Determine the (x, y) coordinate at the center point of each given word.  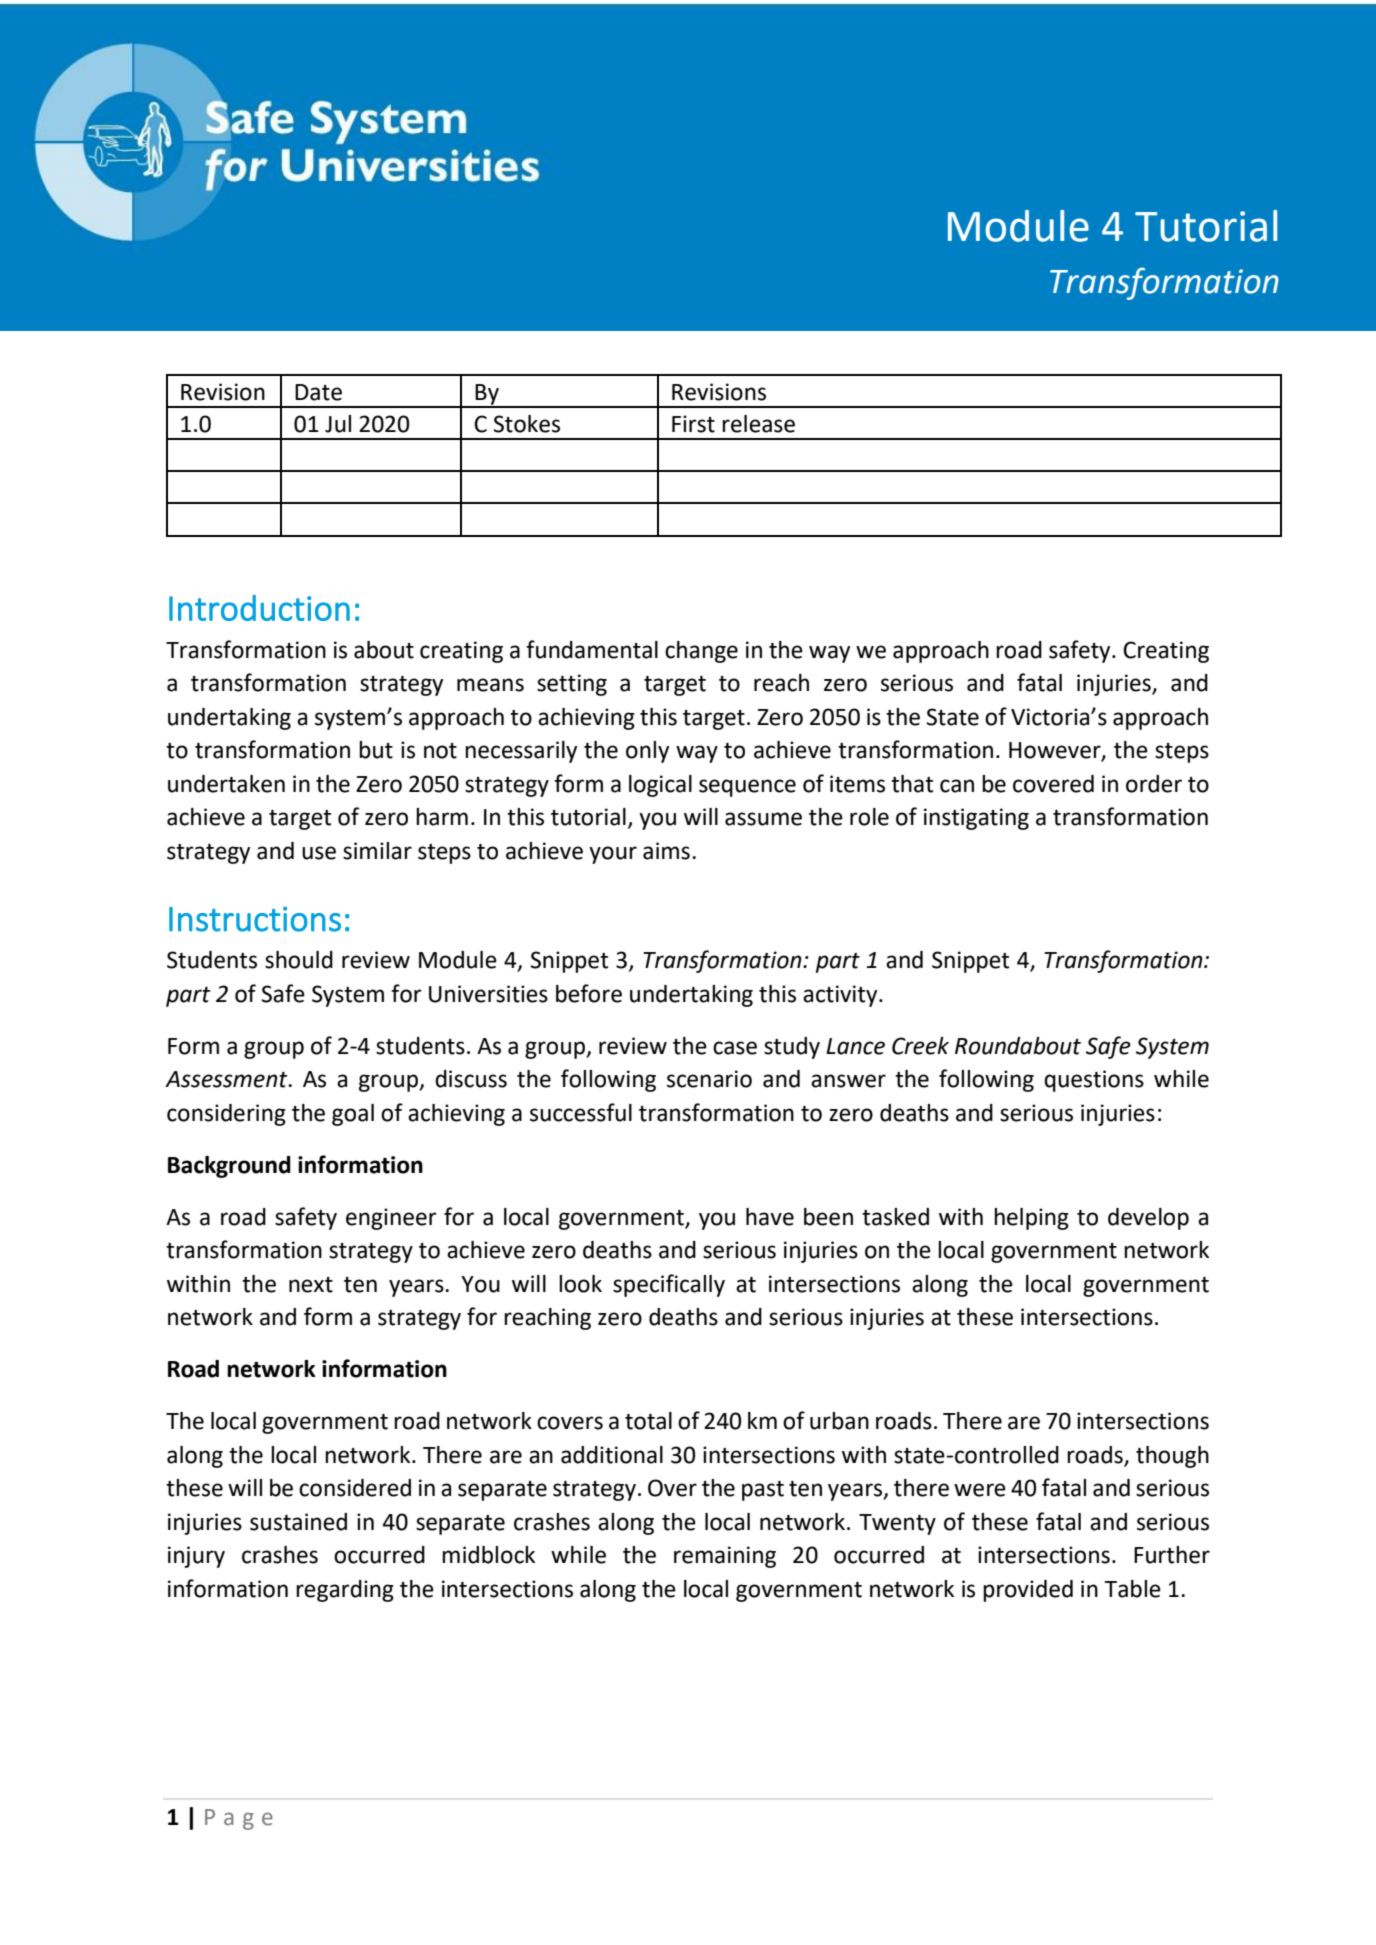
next (311, 1285)
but (376, 750)
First (693, 424)
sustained (298, 1522)
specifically (669, 1285)
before (589, 993)
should (299, 960)
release (758, 424)
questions (1094, 1081)
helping (1031, 1219)
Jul (338, 424)
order (1154, 784)
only (647, 752)
